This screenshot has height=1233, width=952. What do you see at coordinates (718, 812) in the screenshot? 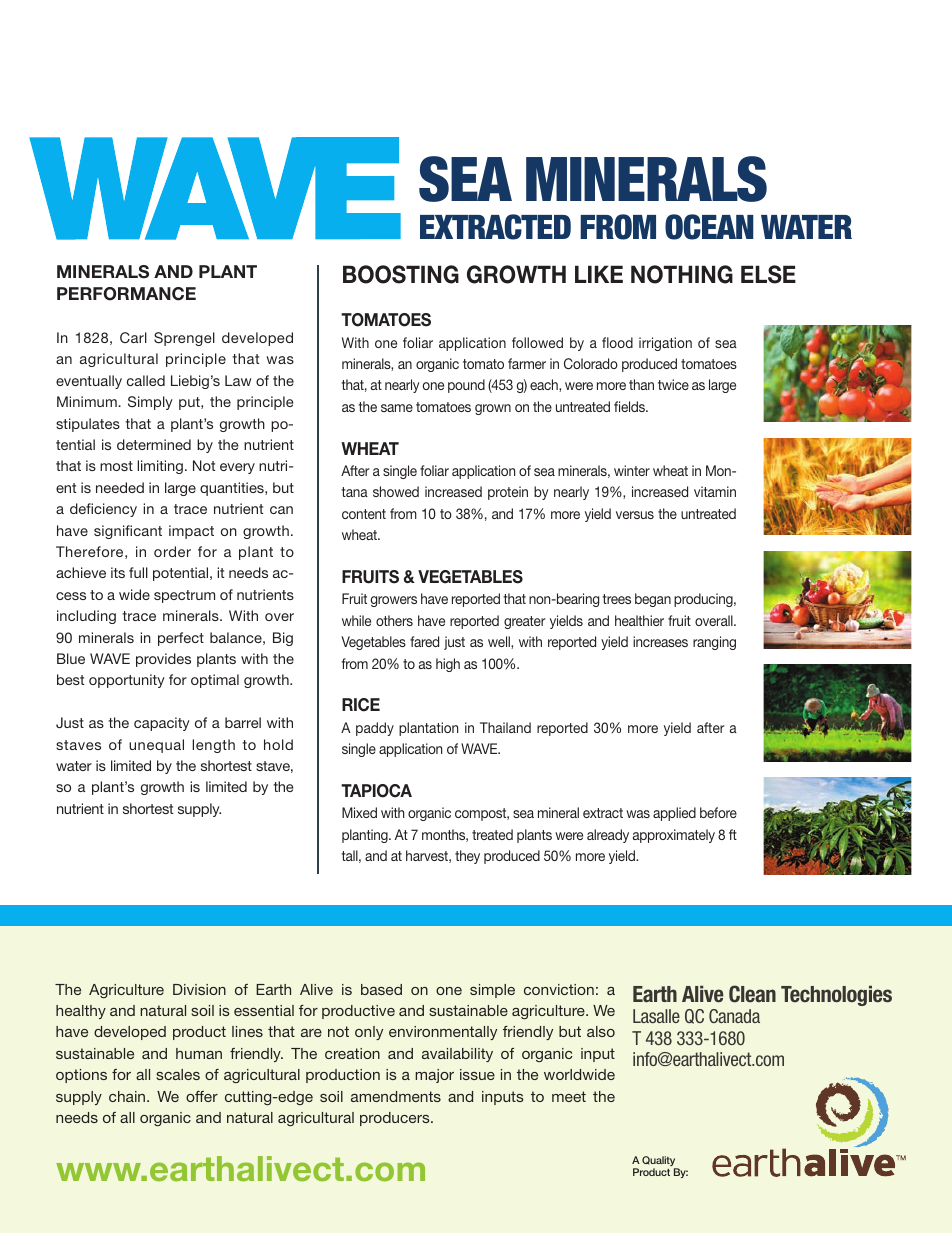
I see `before` at bounding box center [718, 812].
